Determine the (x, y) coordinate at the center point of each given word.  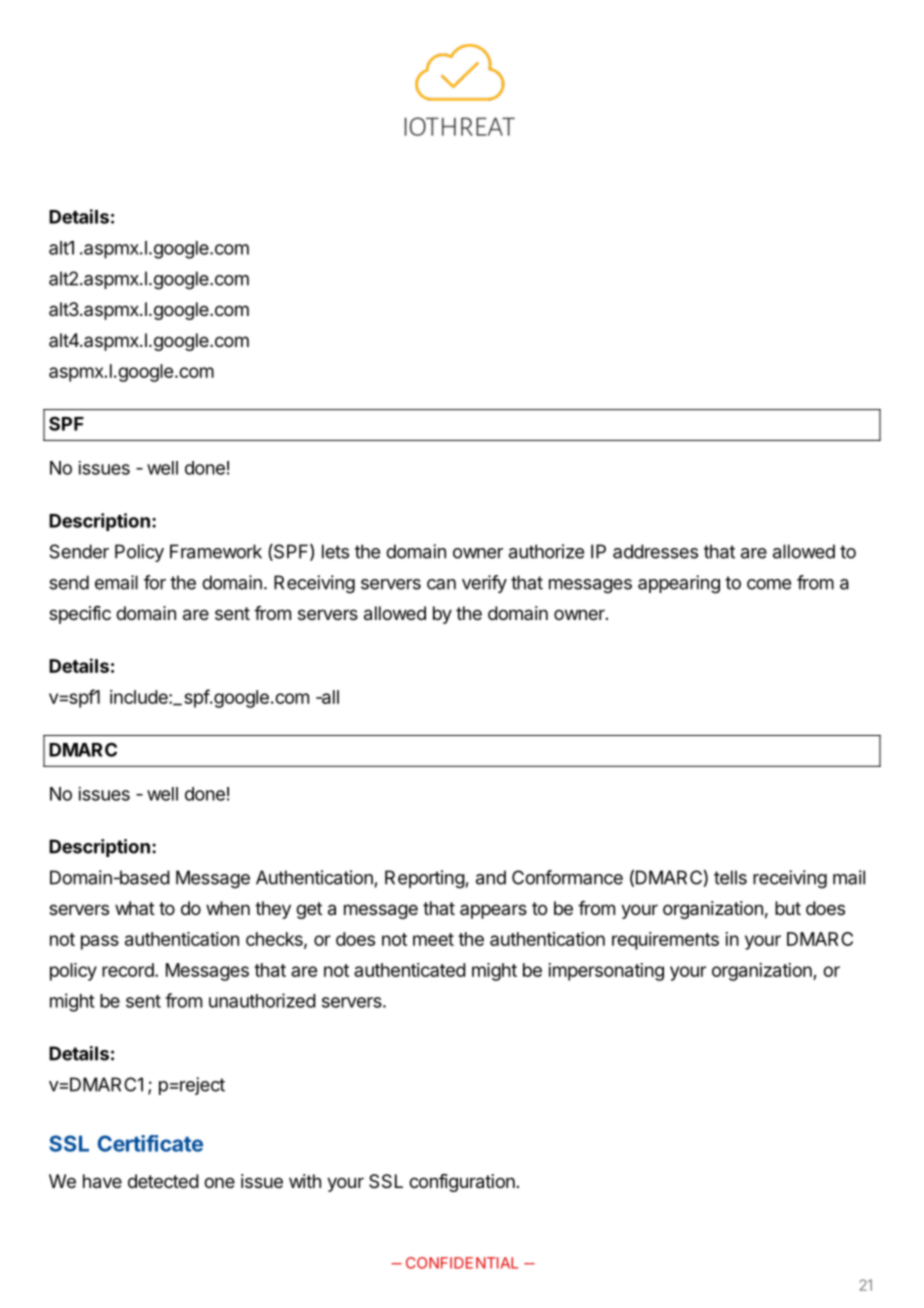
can (441, 584)
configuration (462, 1183)
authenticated (410, 970)
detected (163, 1181)
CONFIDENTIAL (462, 1263)
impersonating (606, 972)
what (135, 908)
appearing (679, 584)
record (128, 970)
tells (730, 877)
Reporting (425, 879)
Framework (216, 551)
